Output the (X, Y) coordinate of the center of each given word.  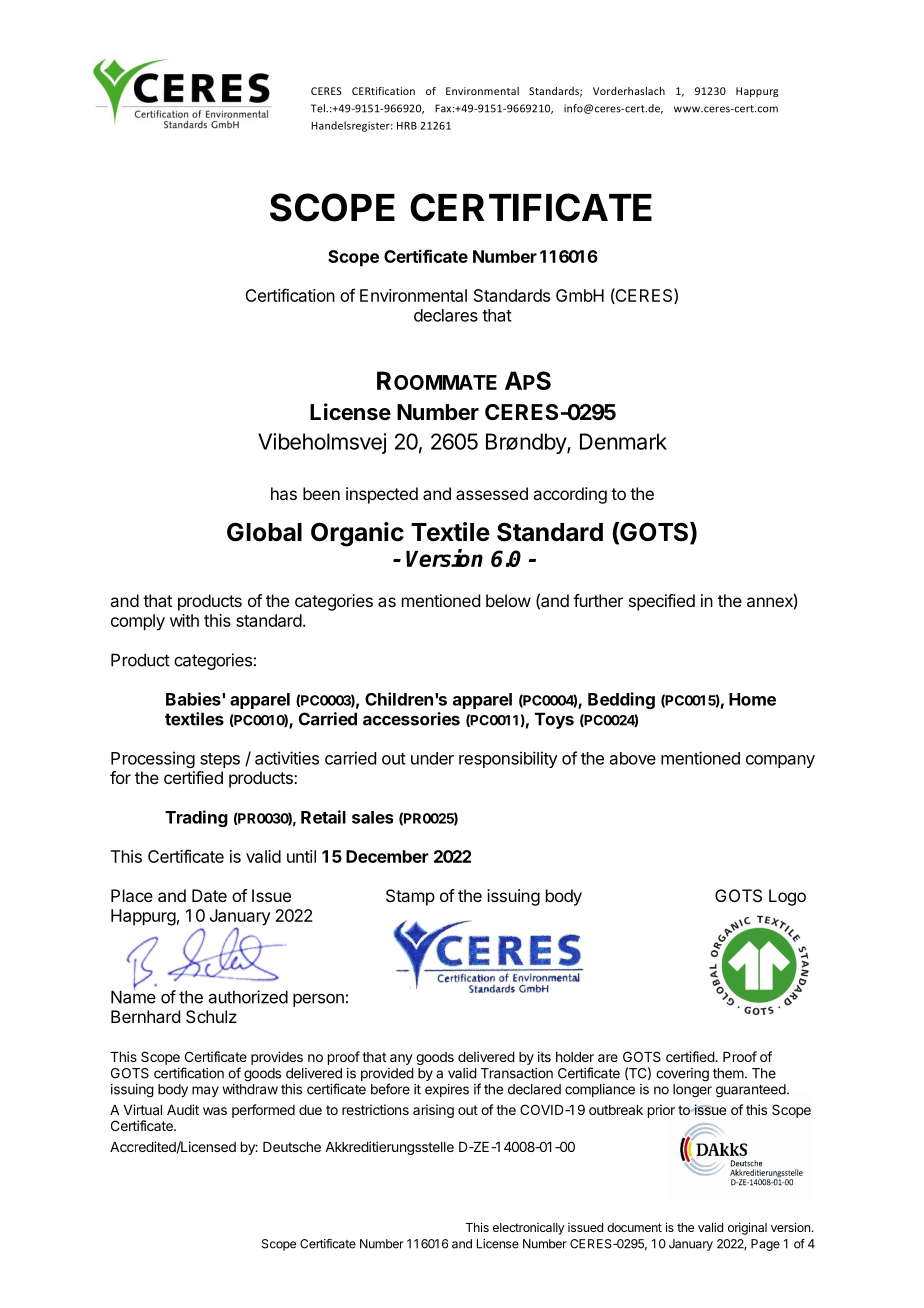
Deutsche (292, 1147)
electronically (529, 1229)
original (747, 1228)
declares (446, 315)
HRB (407, 126)
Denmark (623, 441)
